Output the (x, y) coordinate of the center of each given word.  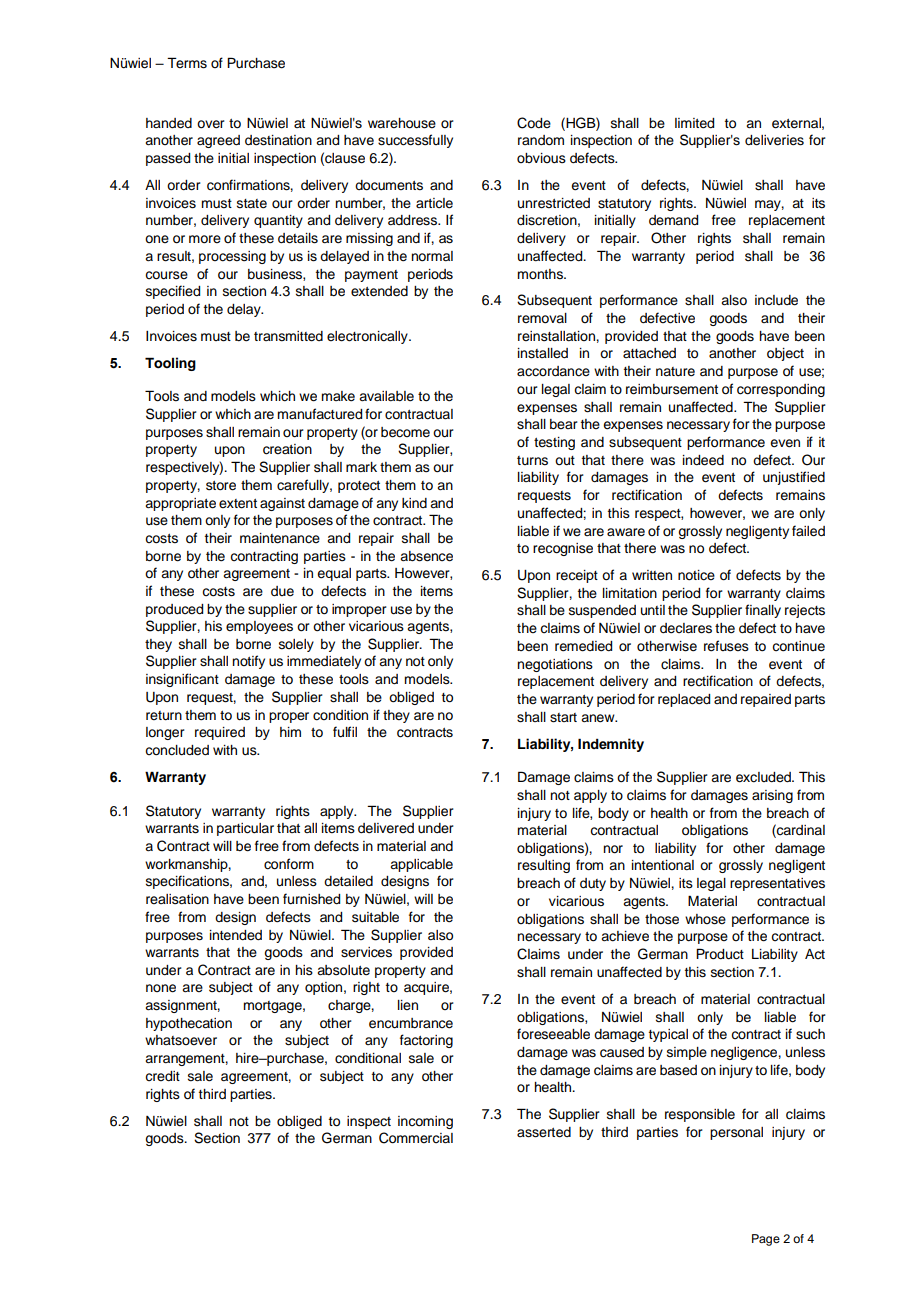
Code (534, 123)
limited (694, 123)
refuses (726, 646)
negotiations (555, 665)
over (211, 124)
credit (162, 1076)
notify (248, 662)
